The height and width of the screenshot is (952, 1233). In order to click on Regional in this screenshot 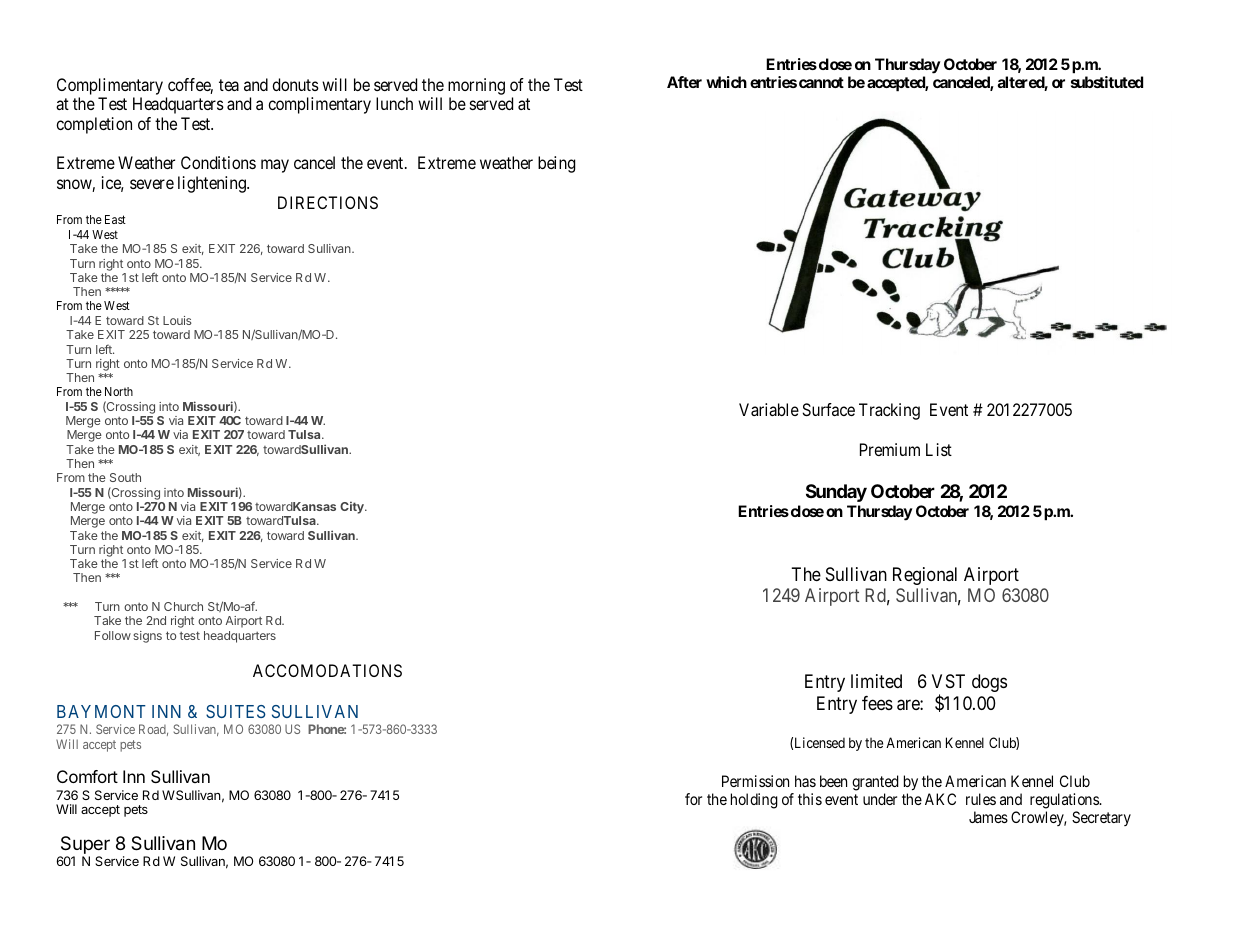, I will do `click(925, 576)`.
